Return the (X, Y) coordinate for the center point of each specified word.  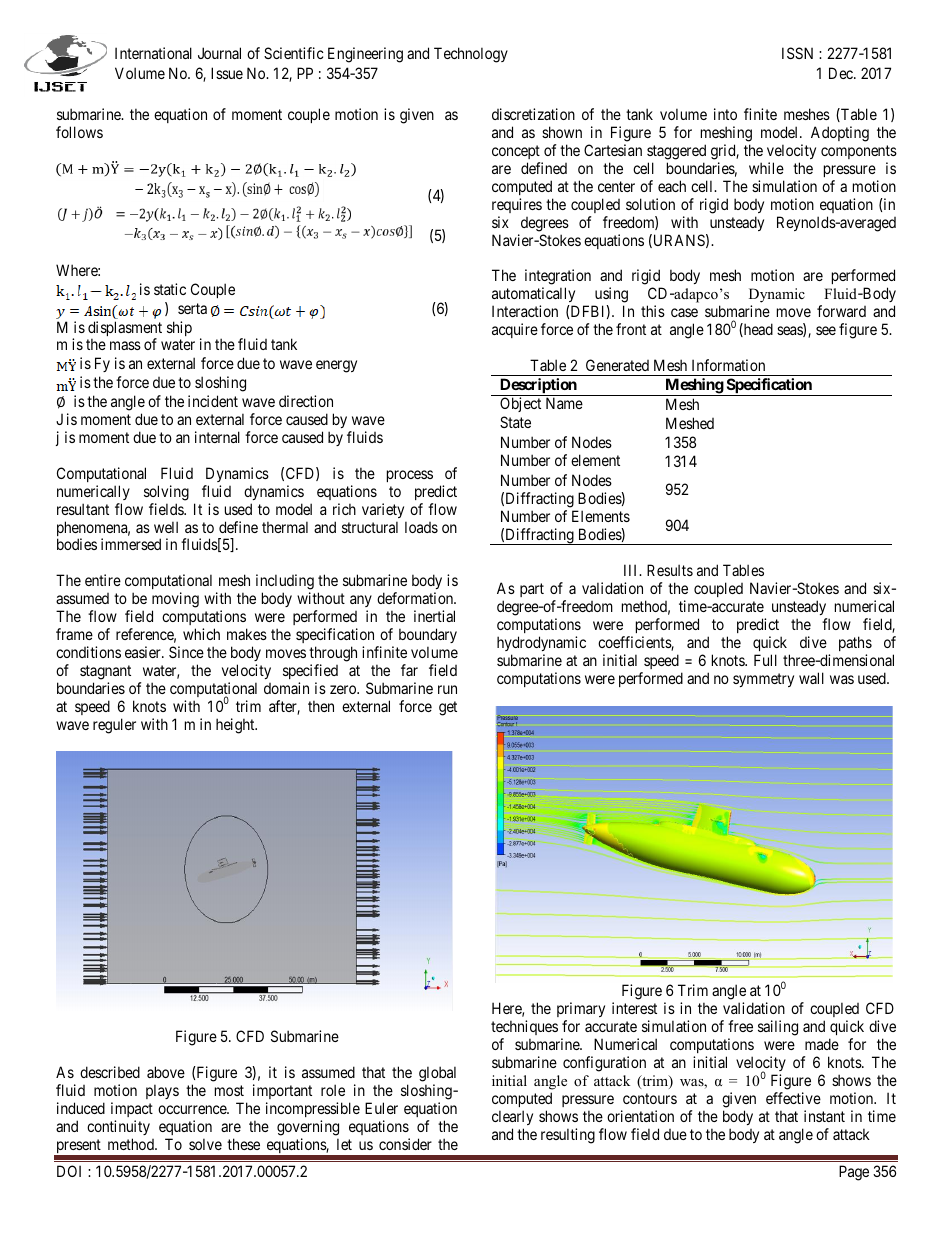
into (725, 114)
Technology (471, 55)
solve (205, 1144)
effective (793, 1098)
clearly (512, 1117)
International (153, 53)
